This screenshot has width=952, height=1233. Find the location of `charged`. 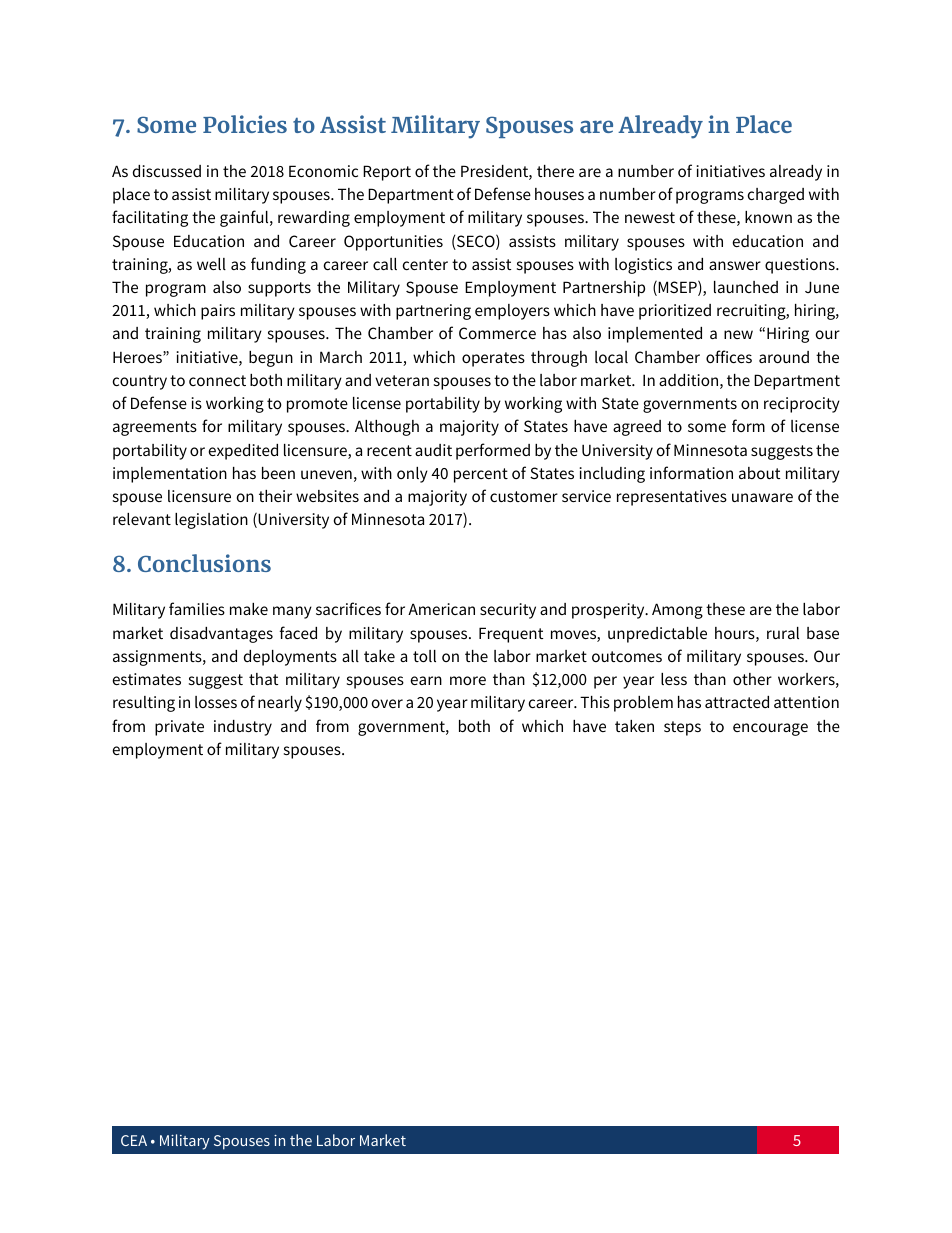

charged is located at coordinates (776, 196).
